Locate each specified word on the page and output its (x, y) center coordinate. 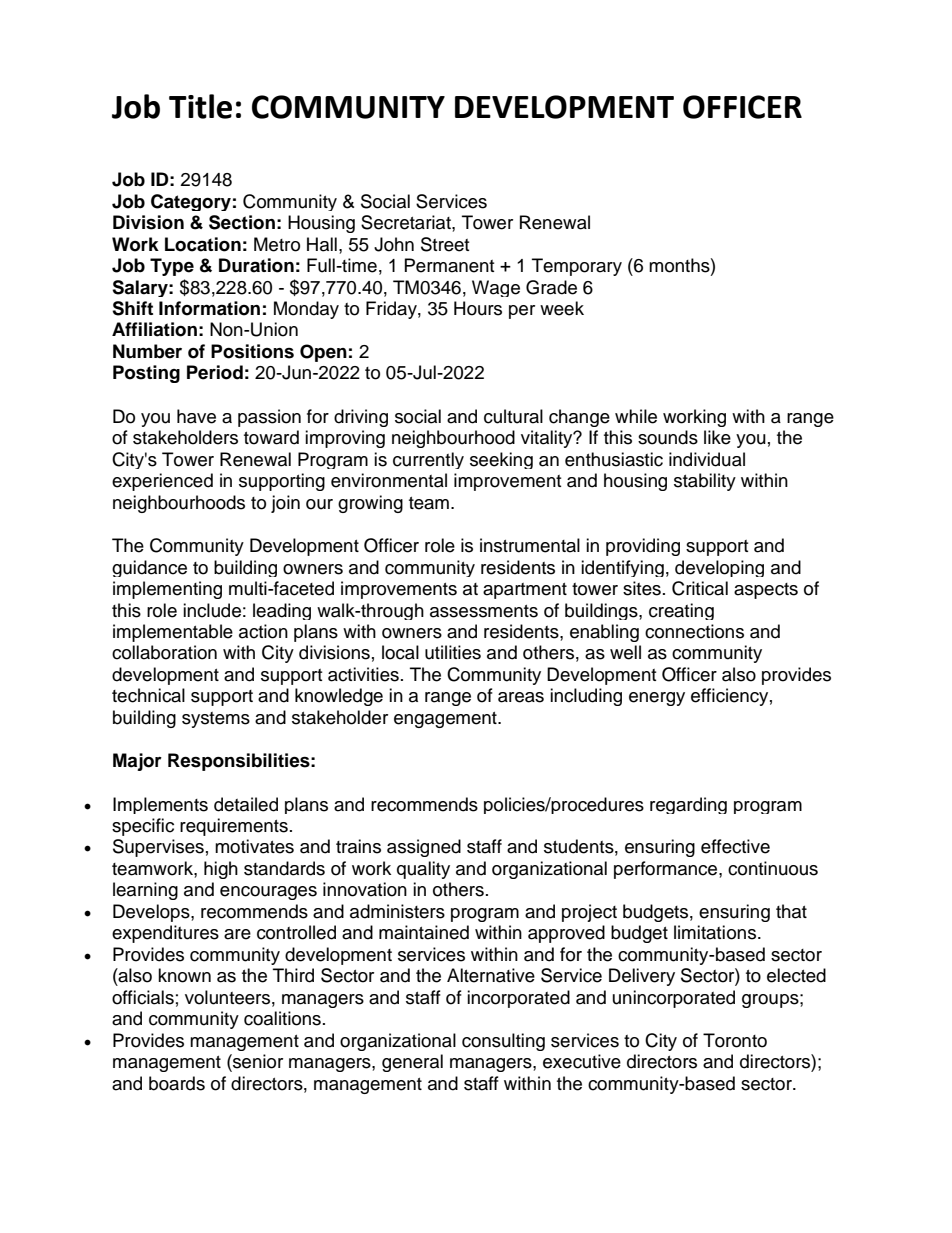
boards (177, 1083)
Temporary (577, 267)
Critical (700, 588)
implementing (167, 590)
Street (445, 244)
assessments (484, 611)
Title (200, 106)
